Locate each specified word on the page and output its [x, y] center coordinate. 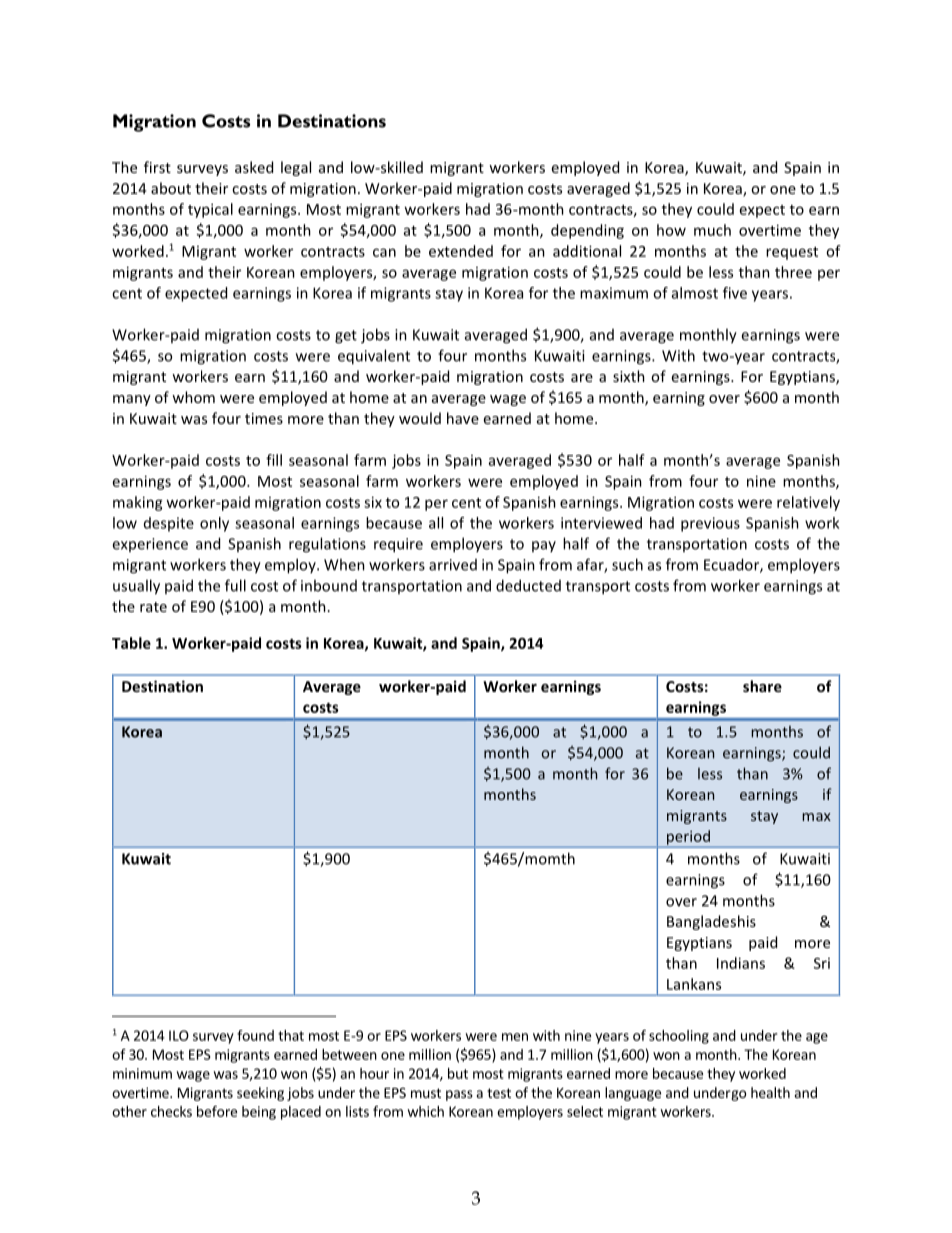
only [214, 524]
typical [210, 210]
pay [544, 546]
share [762, 686]
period [688, 837]
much [712, 230]
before [217, 1111]
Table [131, 643]
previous [710, 524]
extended [461, 251]
